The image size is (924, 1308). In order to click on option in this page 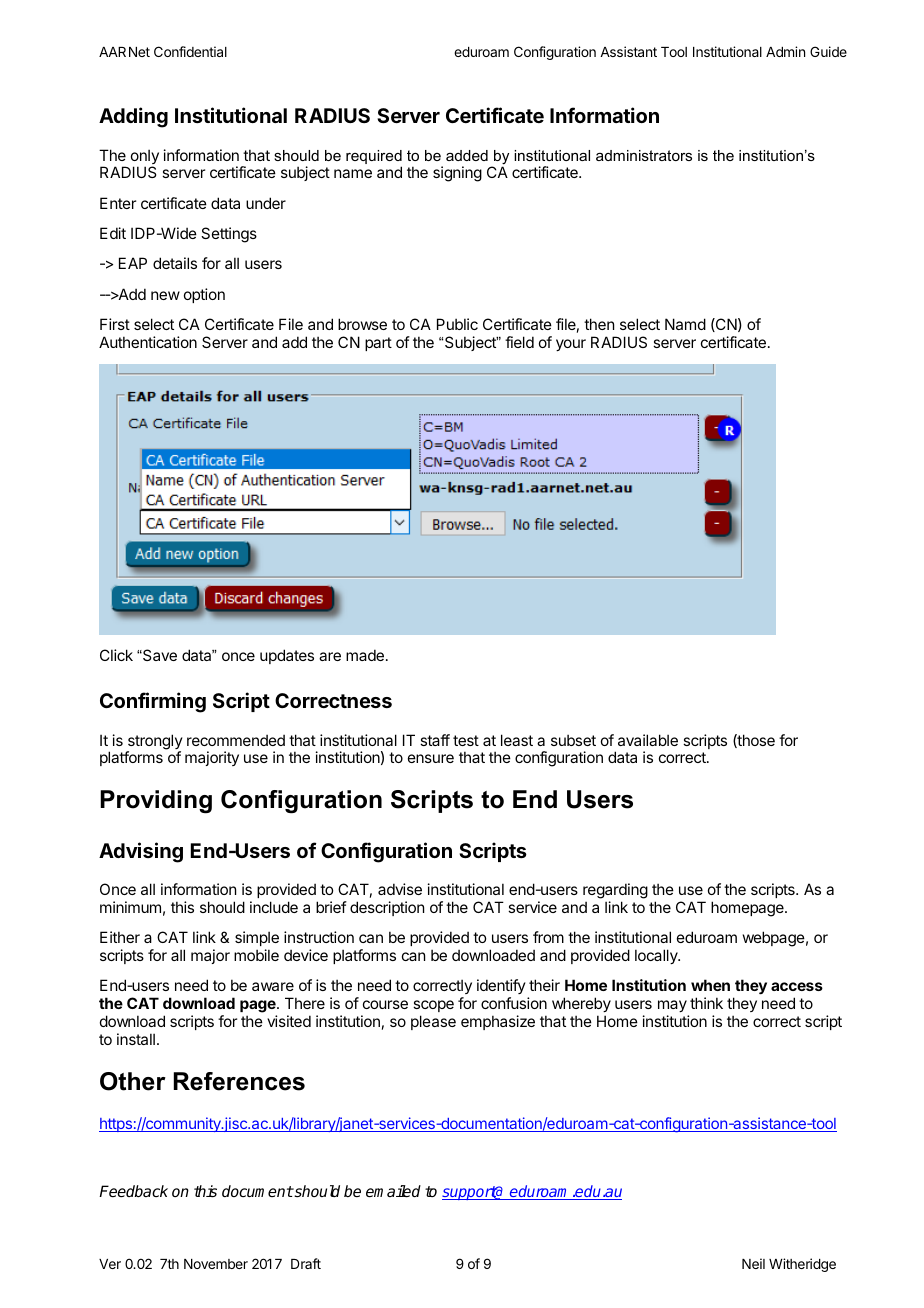, I will do `click(204, 295)`.
